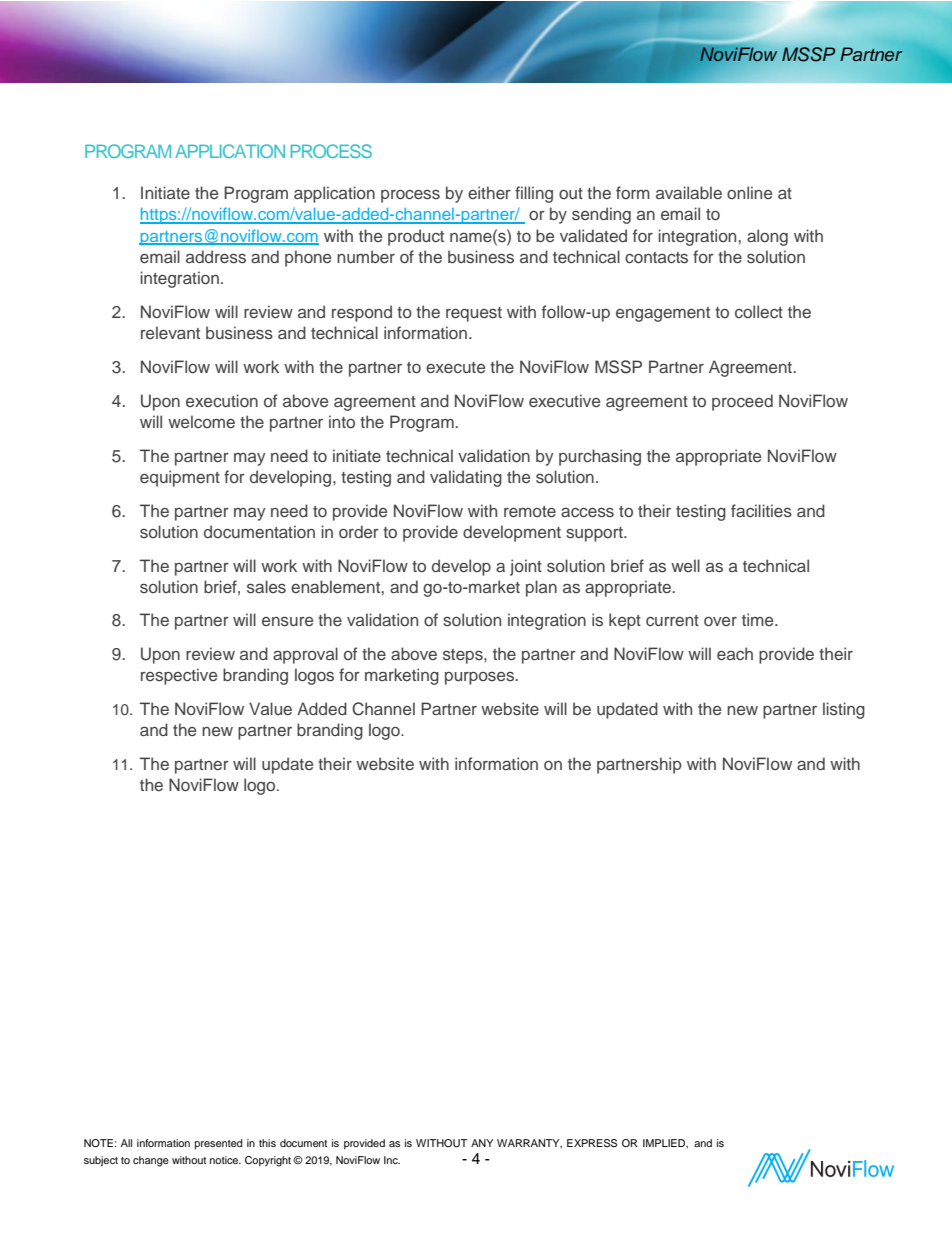 The width and height of the screenshot is (952, 1233). Describe the element at coordinates (179, 676) in the screenshot. I see `respective` at that location.
